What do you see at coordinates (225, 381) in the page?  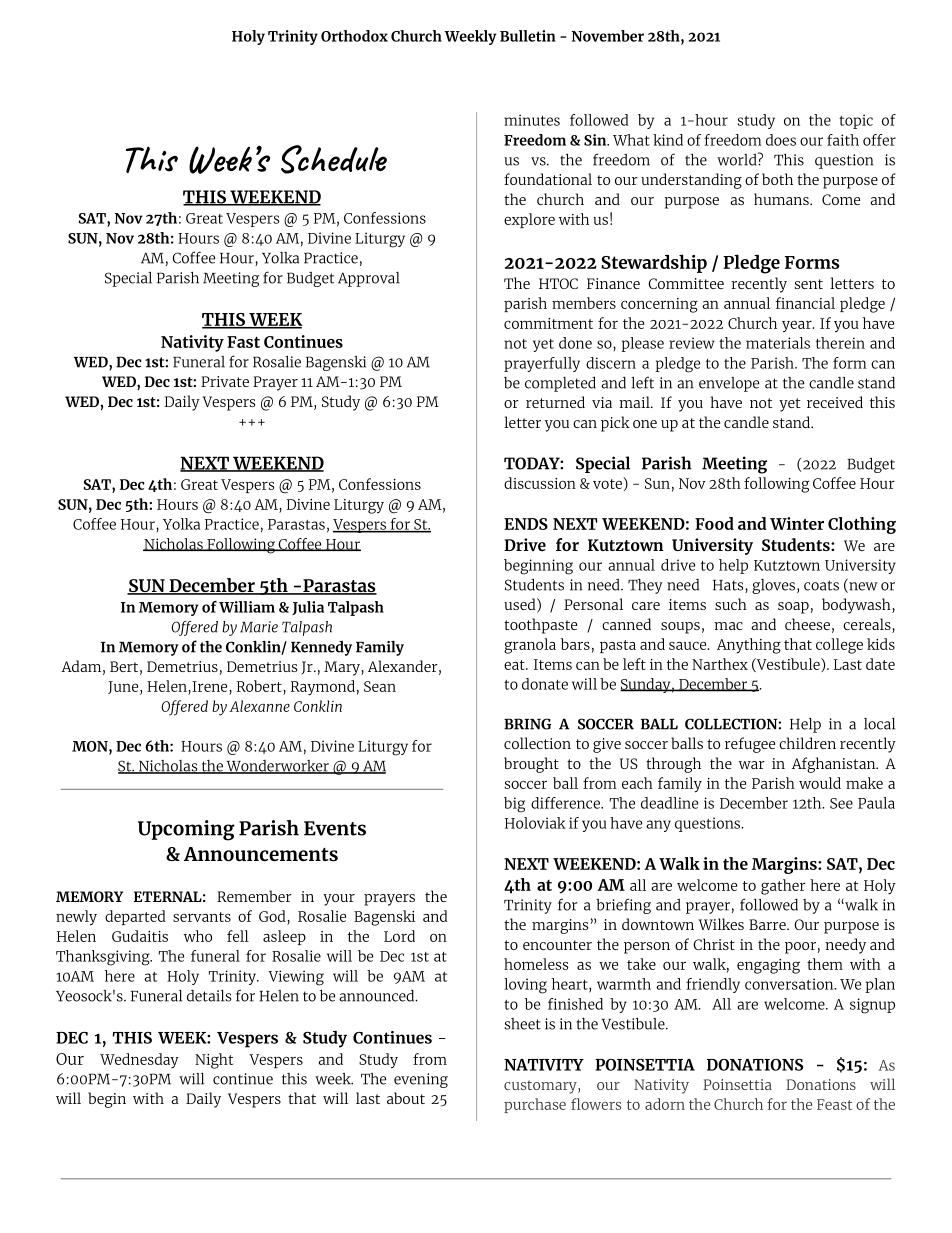 I see `Private` at bounding box center [225, 381].
